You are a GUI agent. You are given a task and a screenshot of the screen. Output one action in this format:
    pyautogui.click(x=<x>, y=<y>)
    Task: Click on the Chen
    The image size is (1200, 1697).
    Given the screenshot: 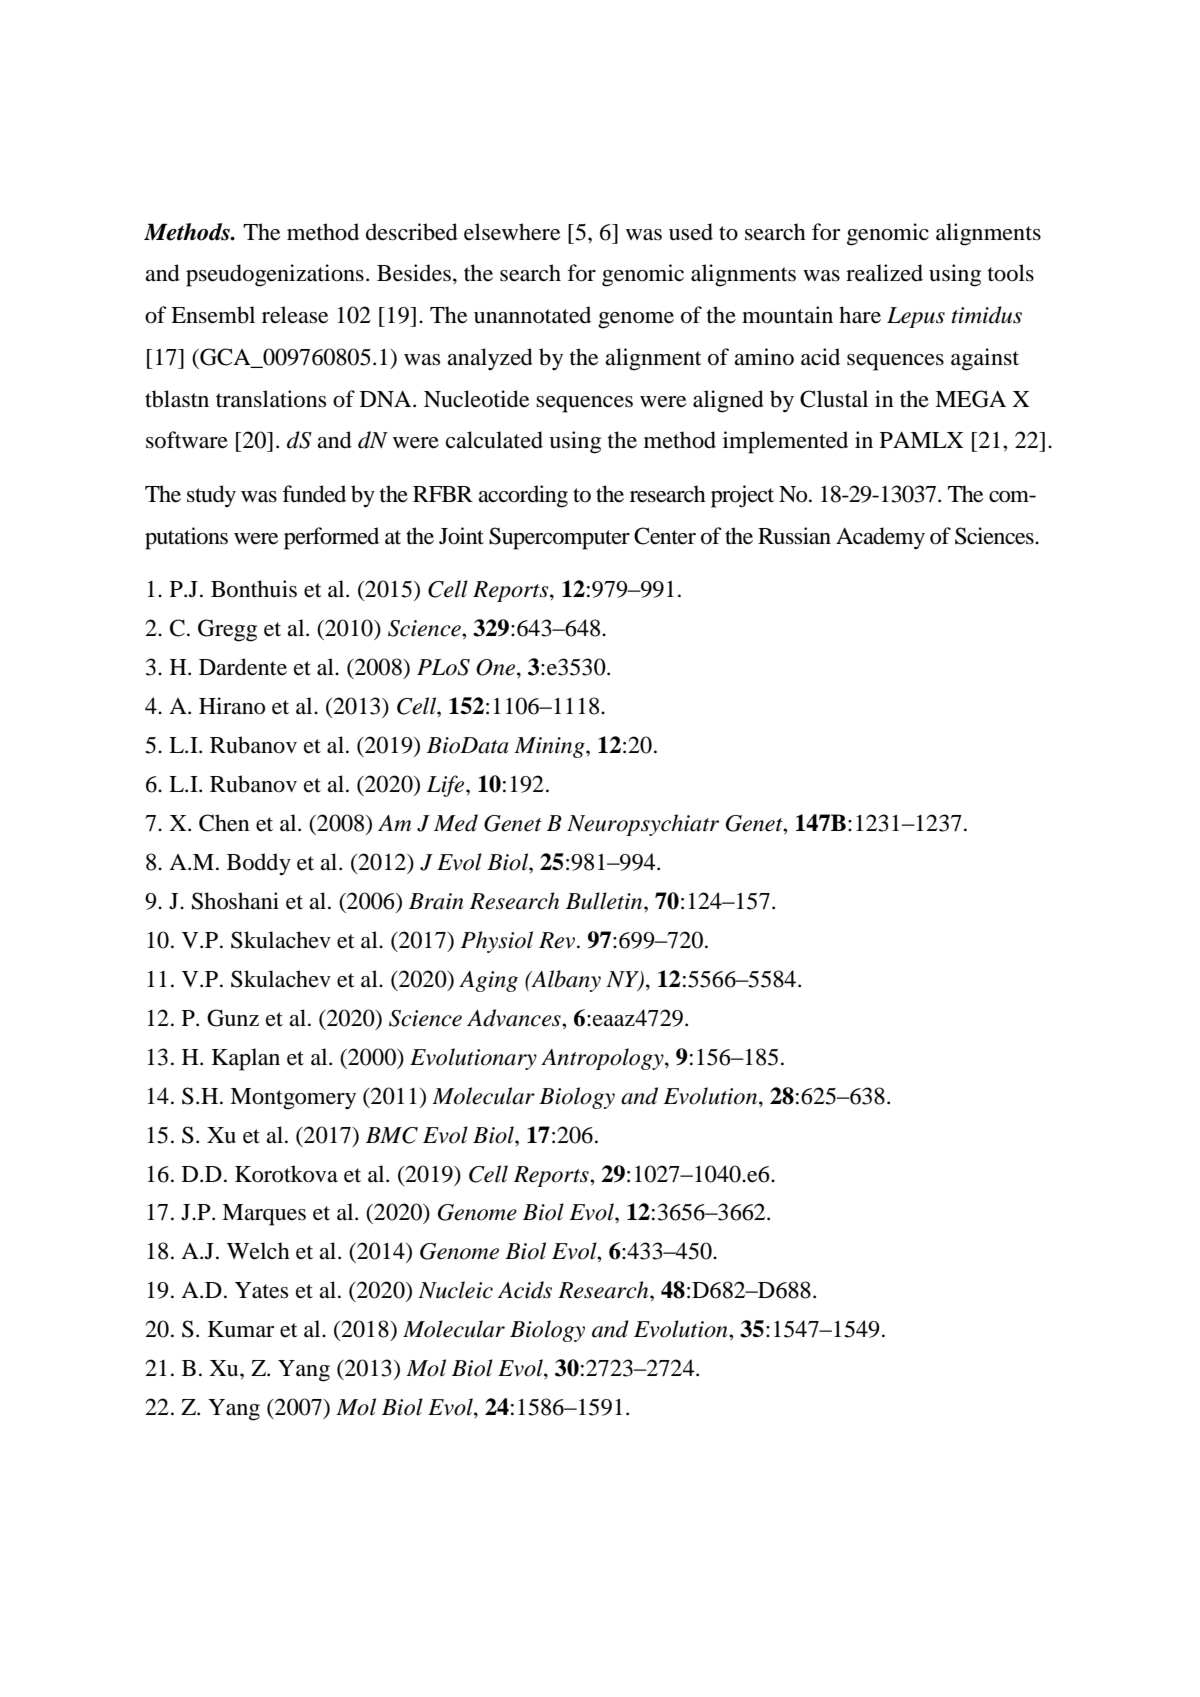 What is the action you would take?
    pyautogui.click(x=224, y=823)
